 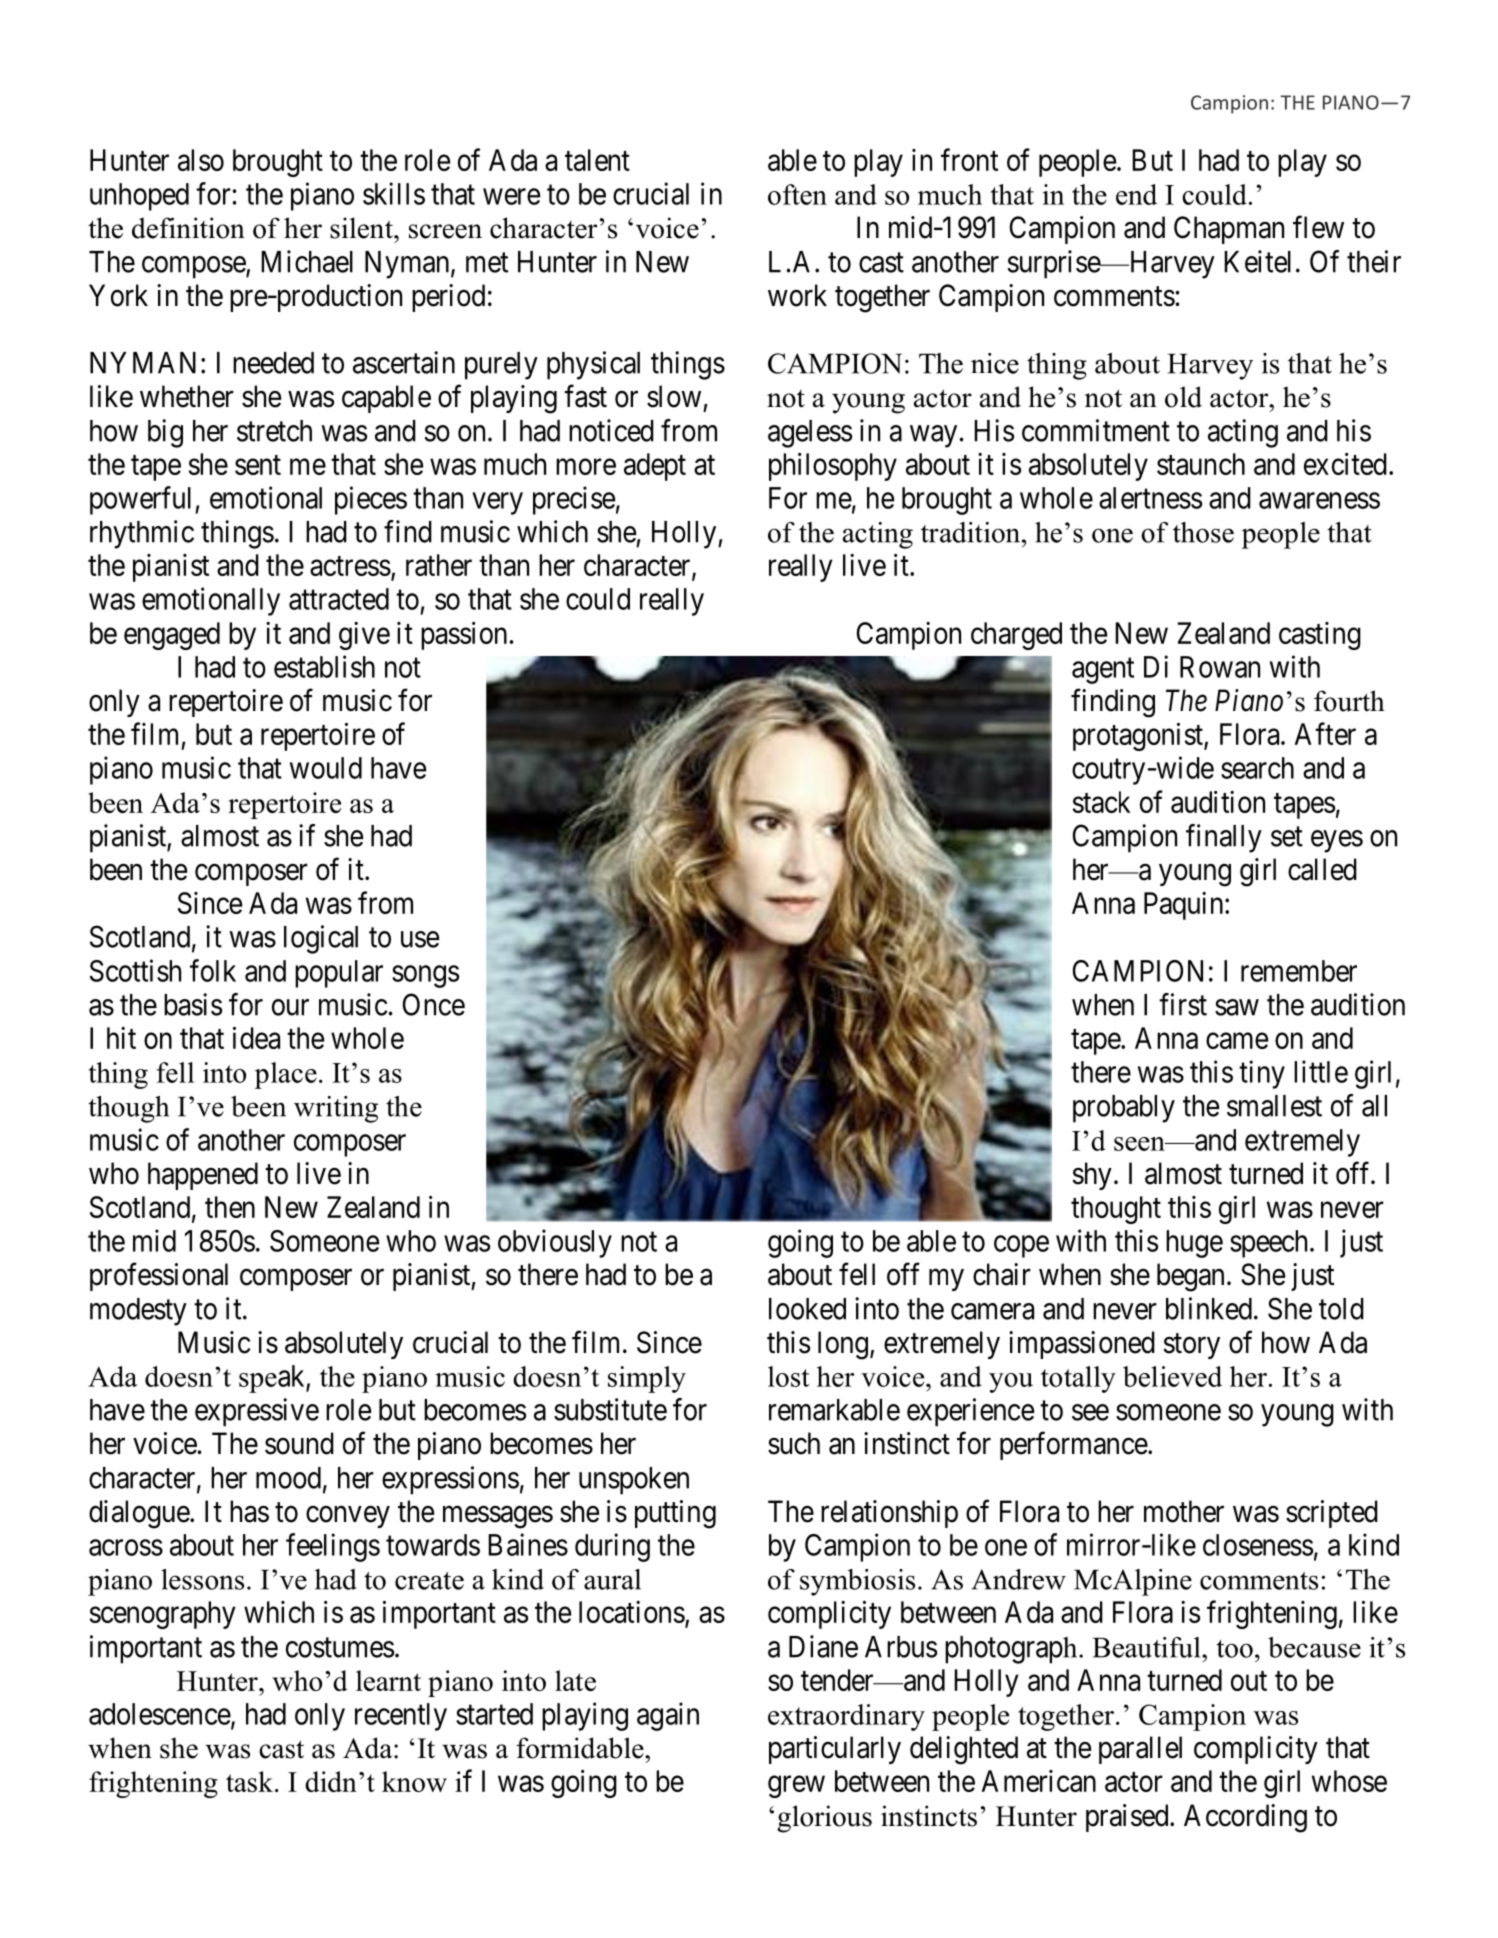 What do you see at coordinates (251, 1781) in the document?
I see `task` at bounding box center [251, 1781].
